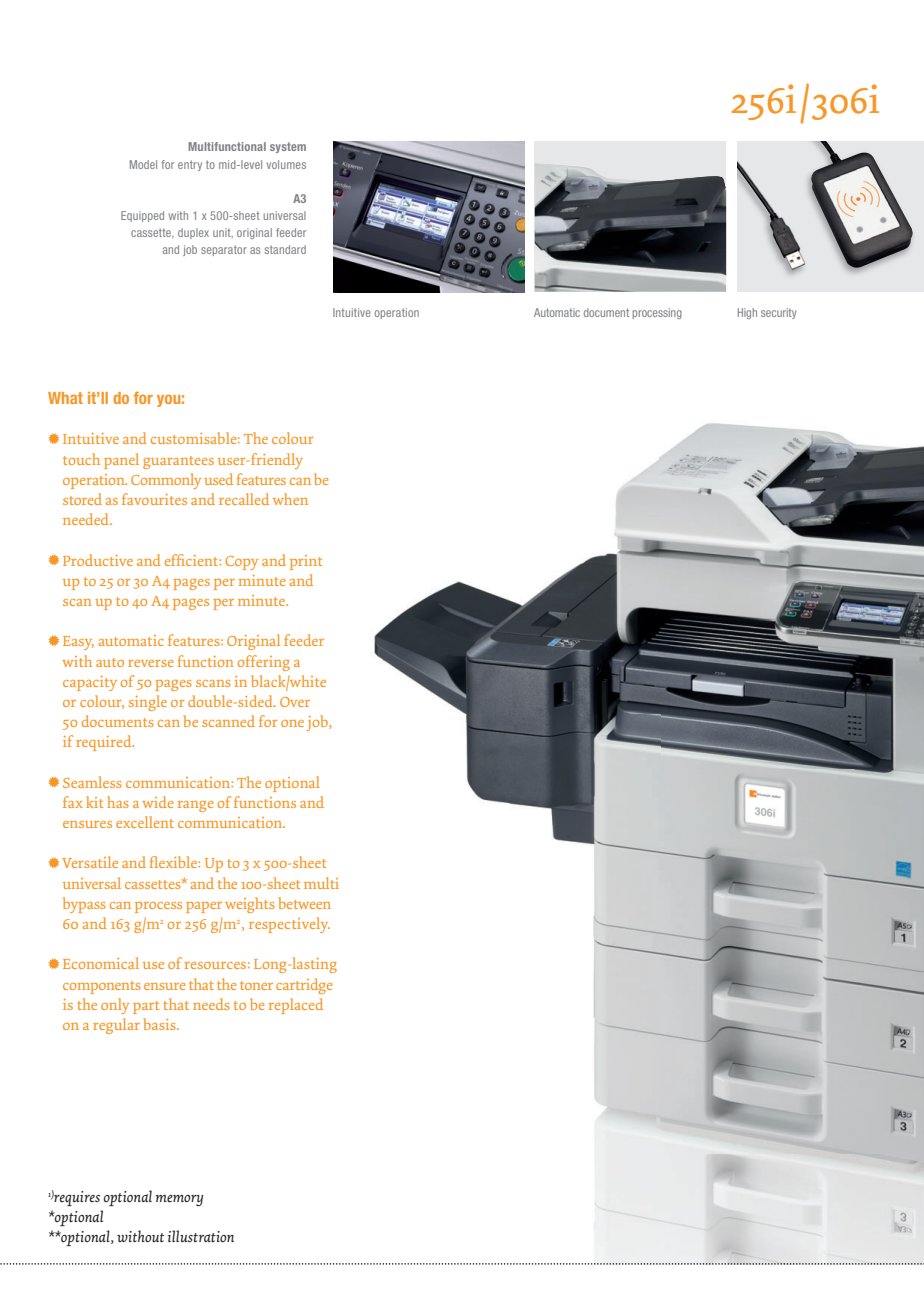 The image size is (924, 1308). What do you see at coordinates (201, 1236) in the document?
I see `illustration` at bounding box center [201, 1236].
